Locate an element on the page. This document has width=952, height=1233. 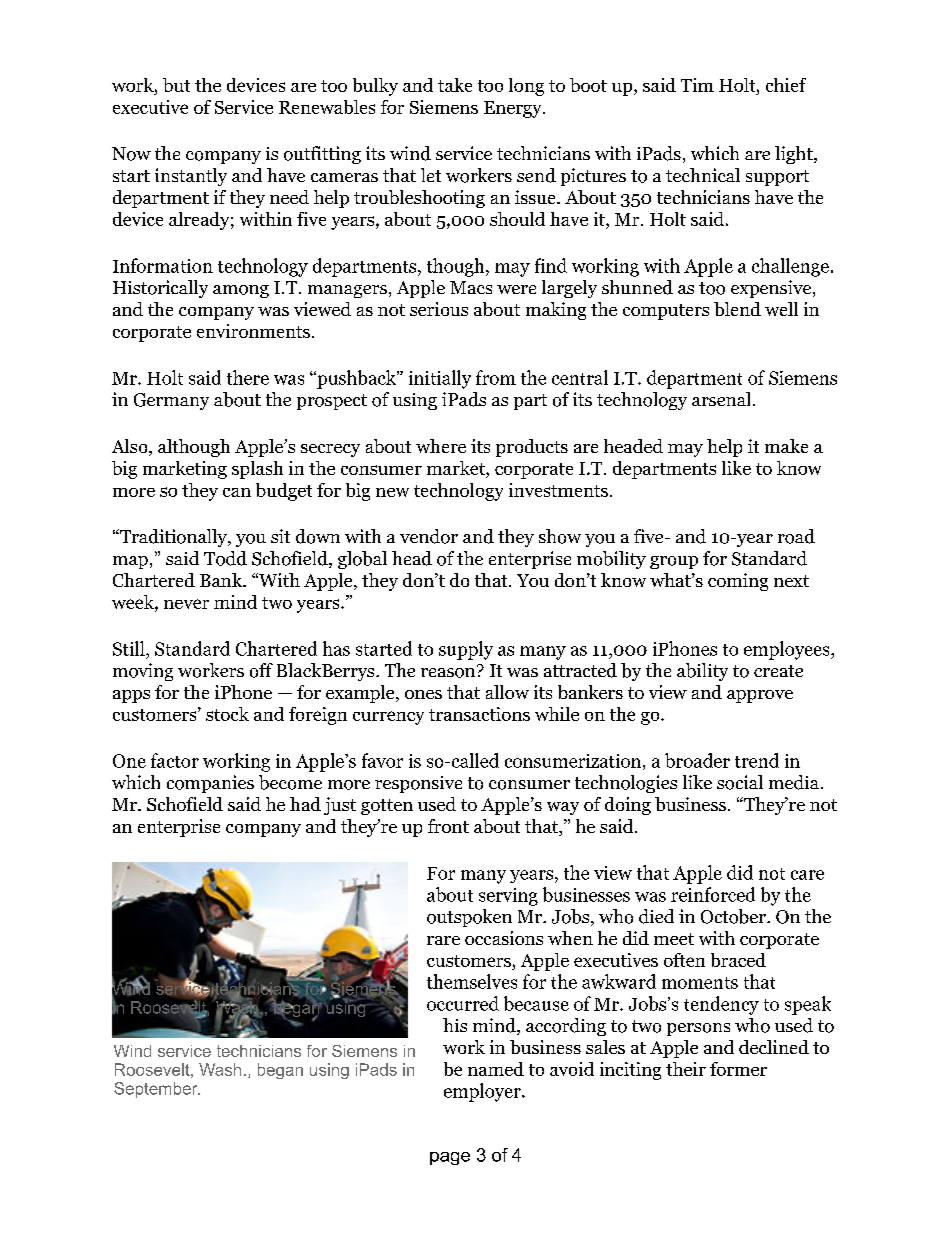
arsenal is located at coordinates (721, 399).
